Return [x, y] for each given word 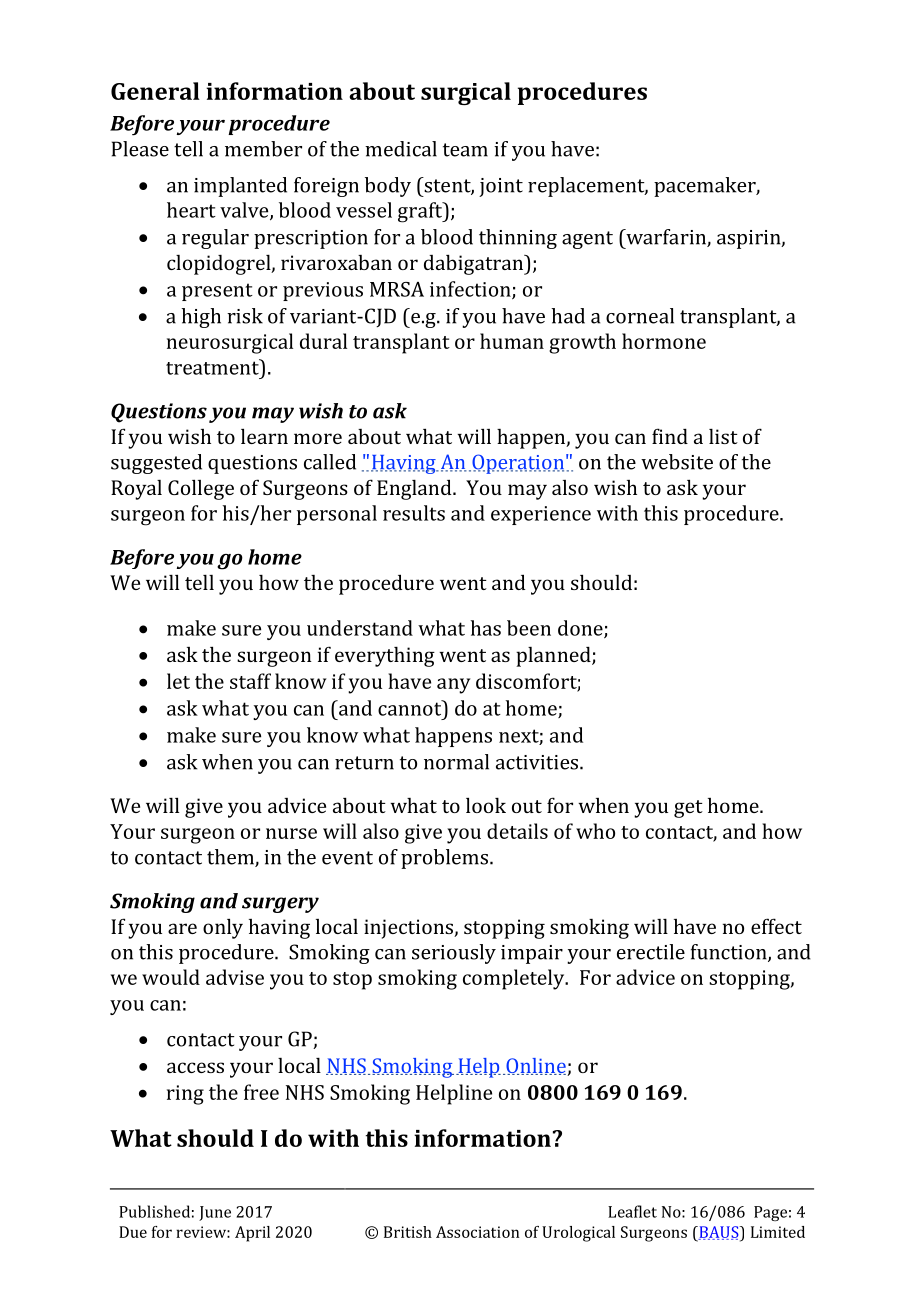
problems [446, 859]
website [677, 462]
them [231, 858]
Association [477, 1232]
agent [587, 240]
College [201, 489]
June [215, 1213]
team [465, 150]
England [415, 489]
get [688, 809]
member [263, 149]
